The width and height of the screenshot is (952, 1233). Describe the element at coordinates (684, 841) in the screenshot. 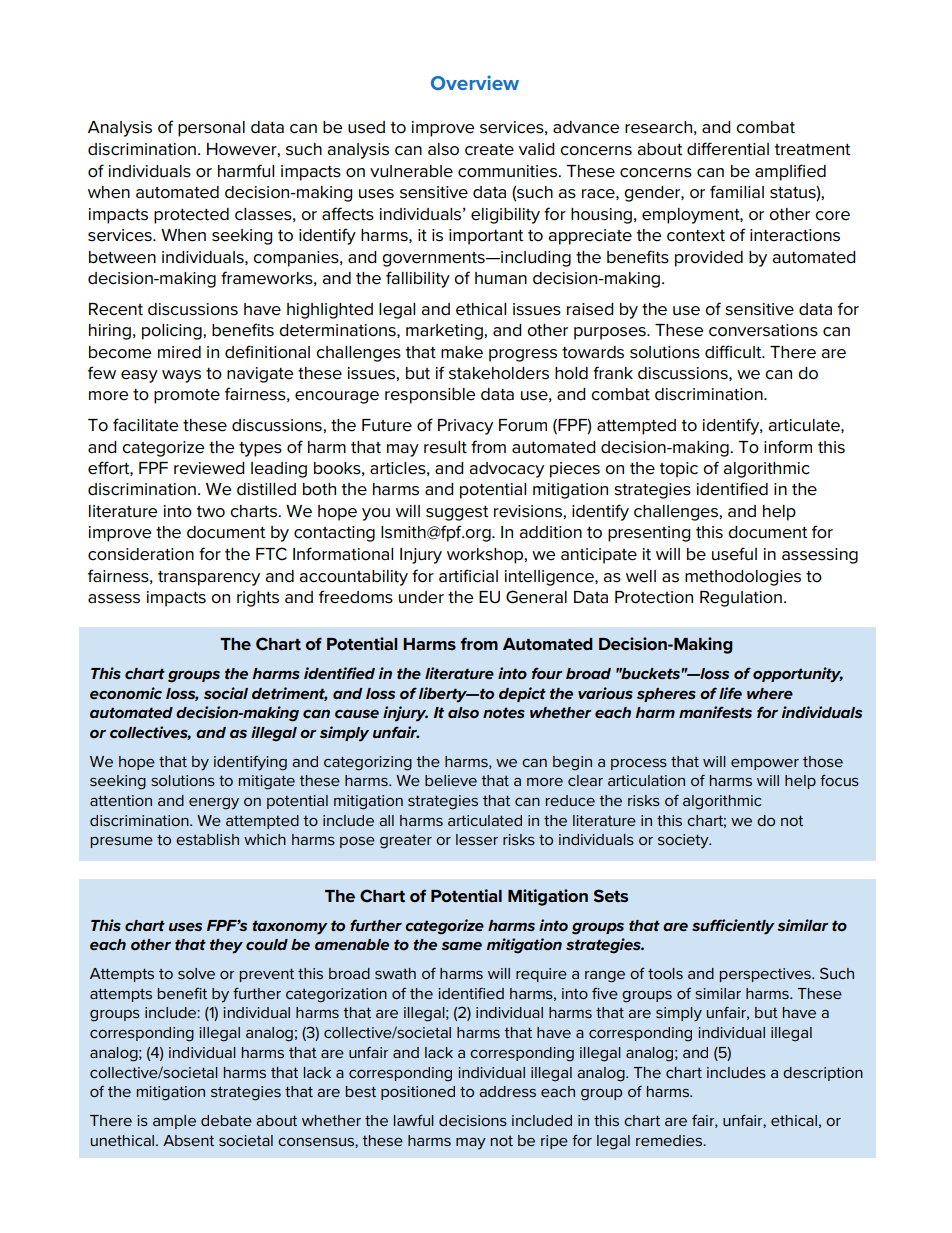

I see `society` at that location.
